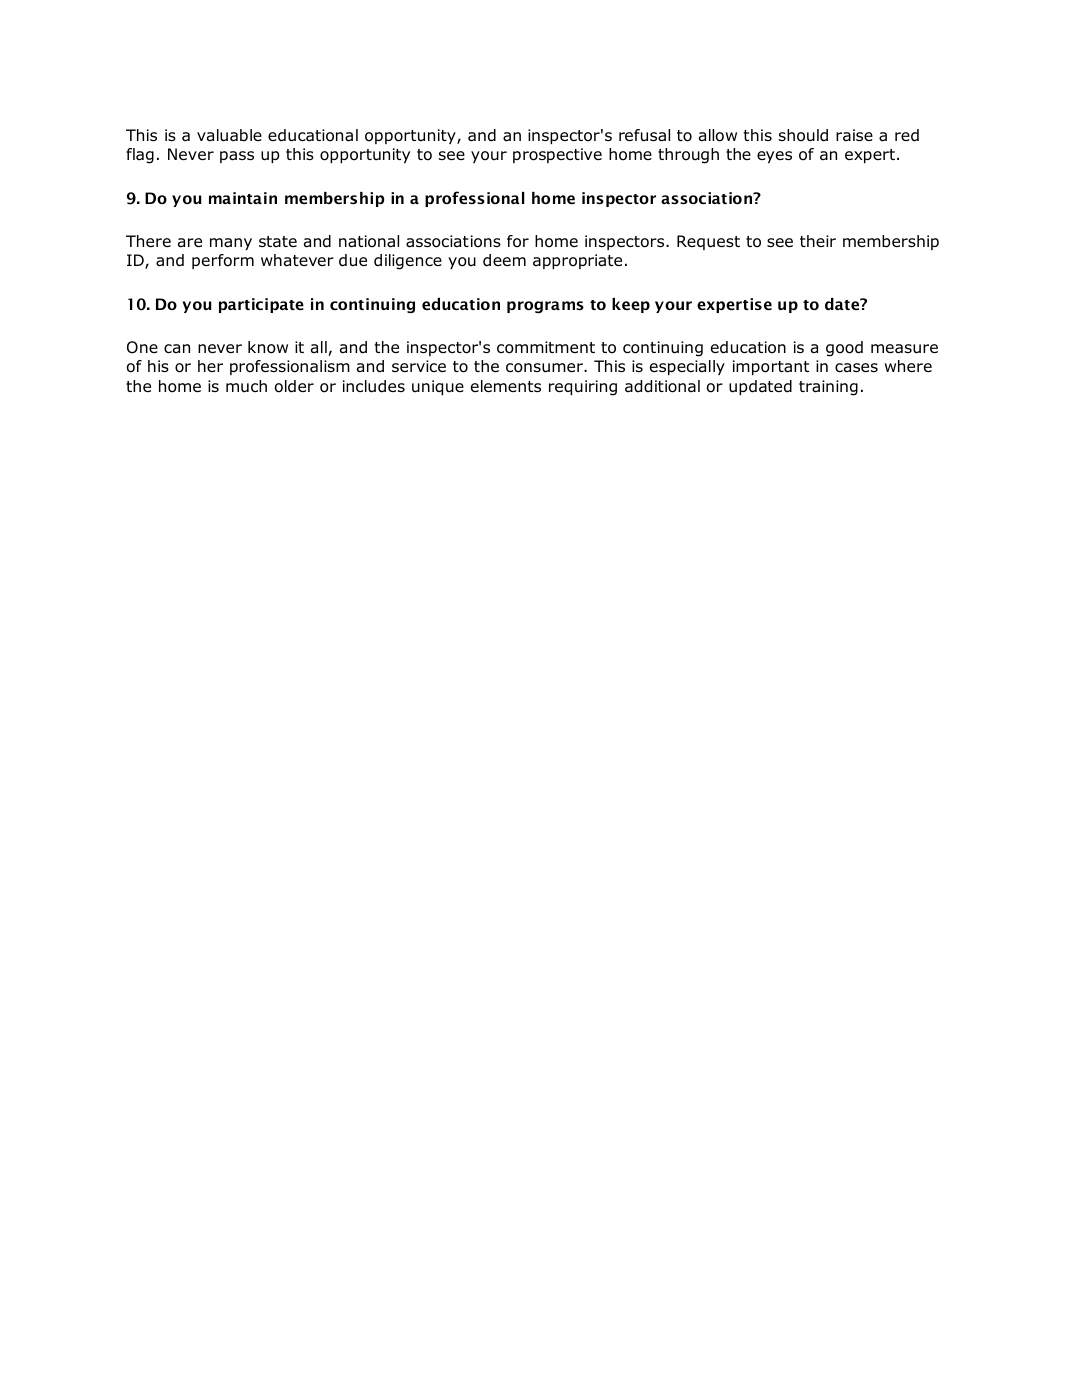 The image size is (1072, 1387). I want to click on their, so click(818, 241).
